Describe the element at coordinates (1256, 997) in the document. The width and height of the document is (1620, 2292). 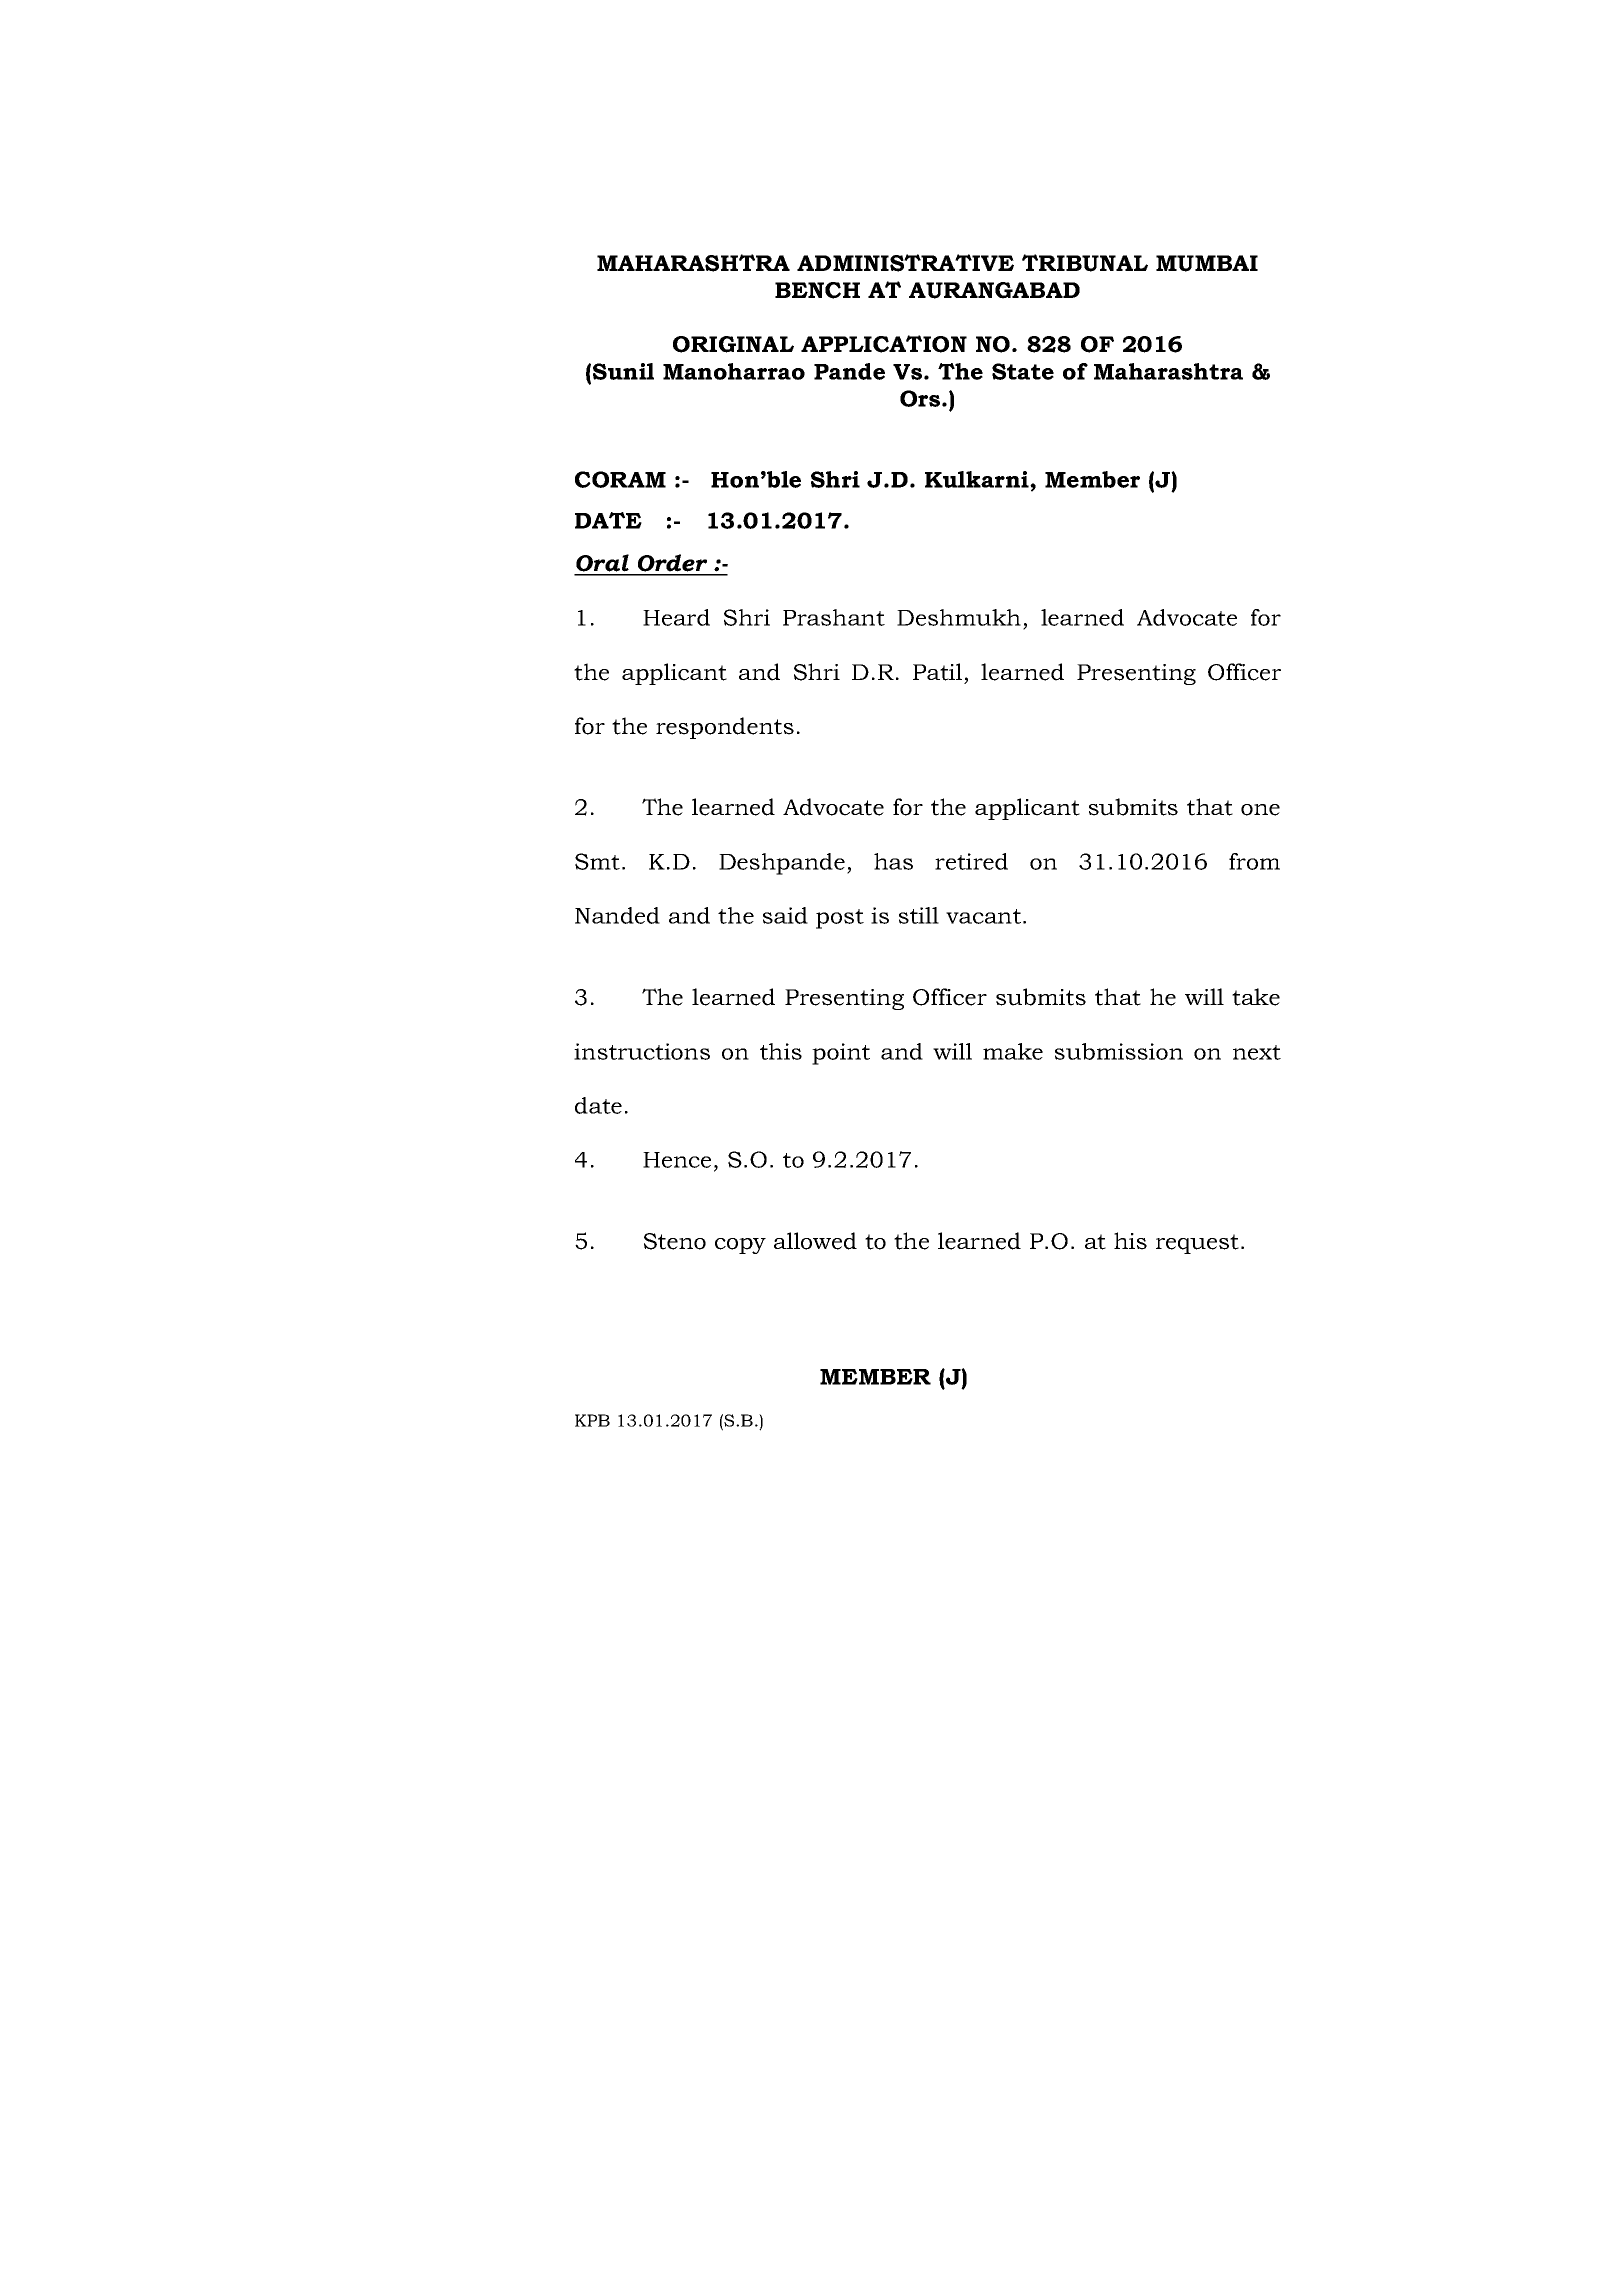
I see `take` at that location.
